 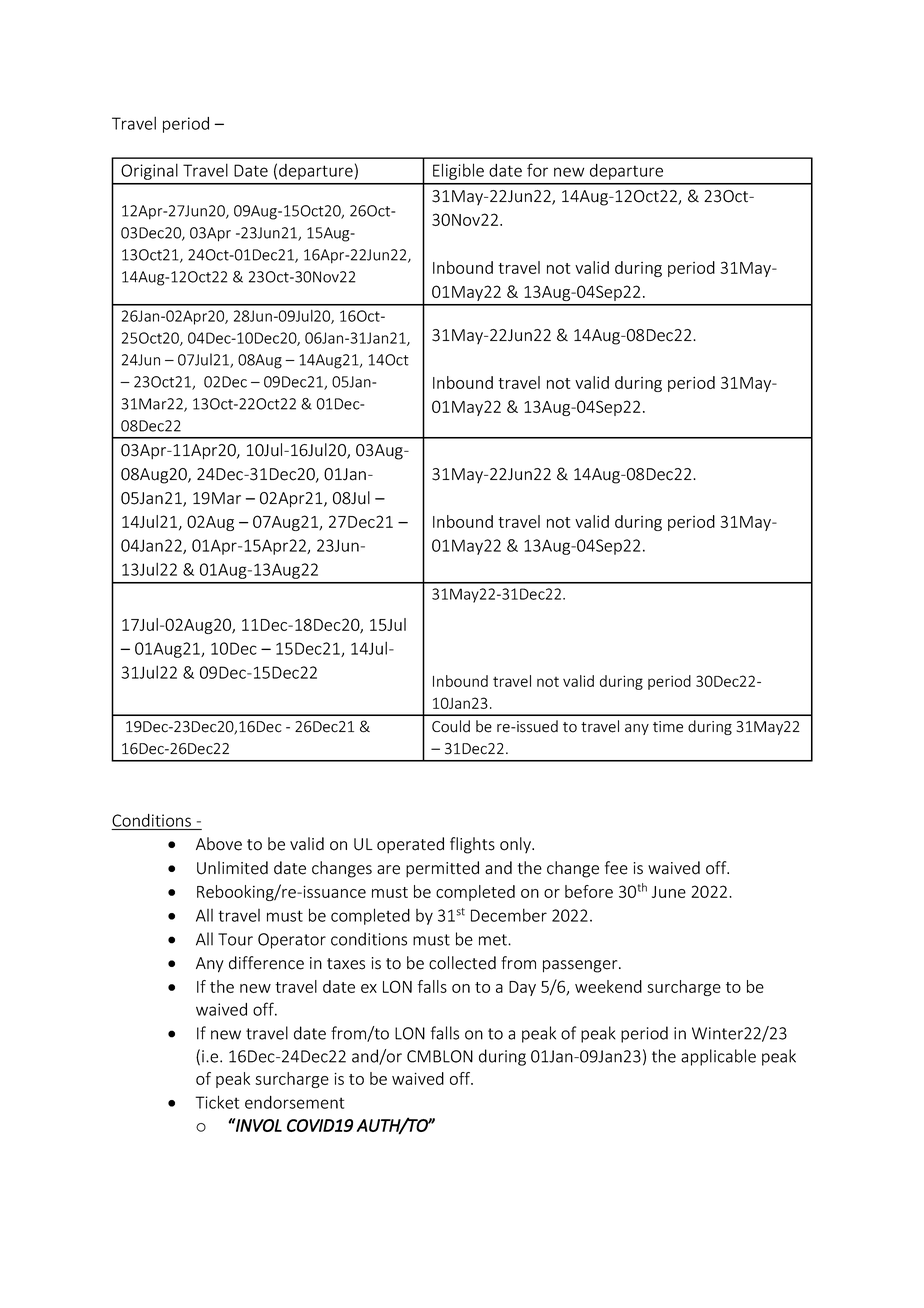 What do you see at coordinates (232, 868) in the screenshot?
I see `Unlimited` at bounding box center [232, 868].
